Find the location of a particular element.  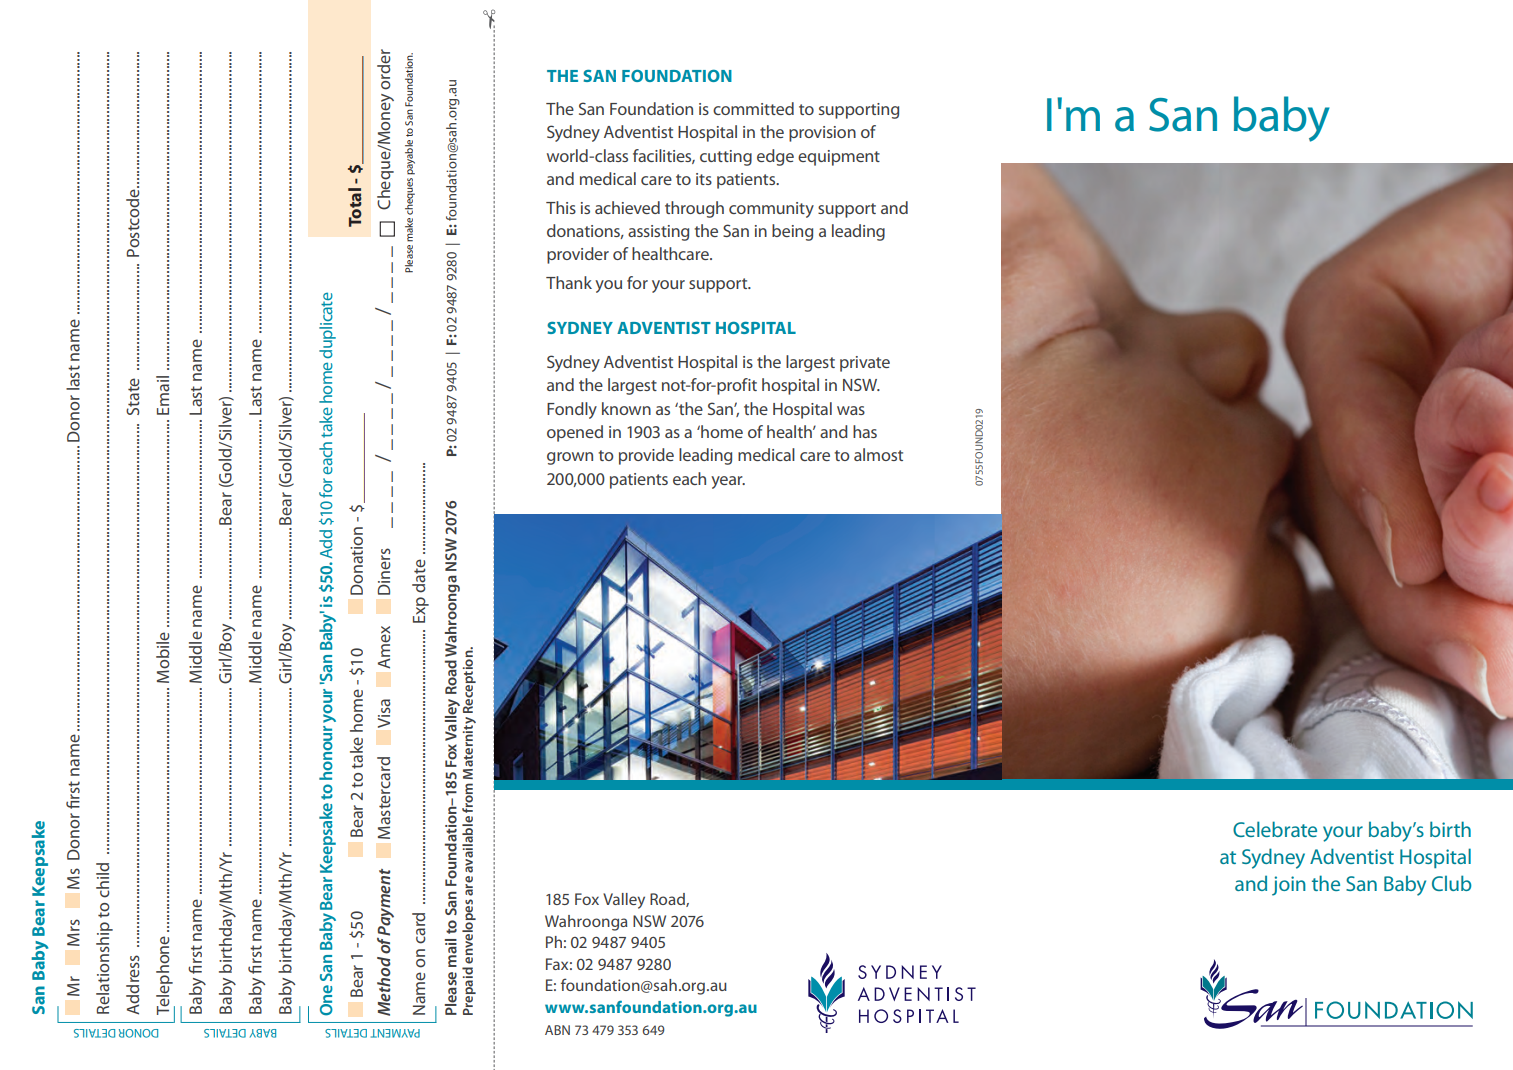

provision is located at coordinates (822, 134).
